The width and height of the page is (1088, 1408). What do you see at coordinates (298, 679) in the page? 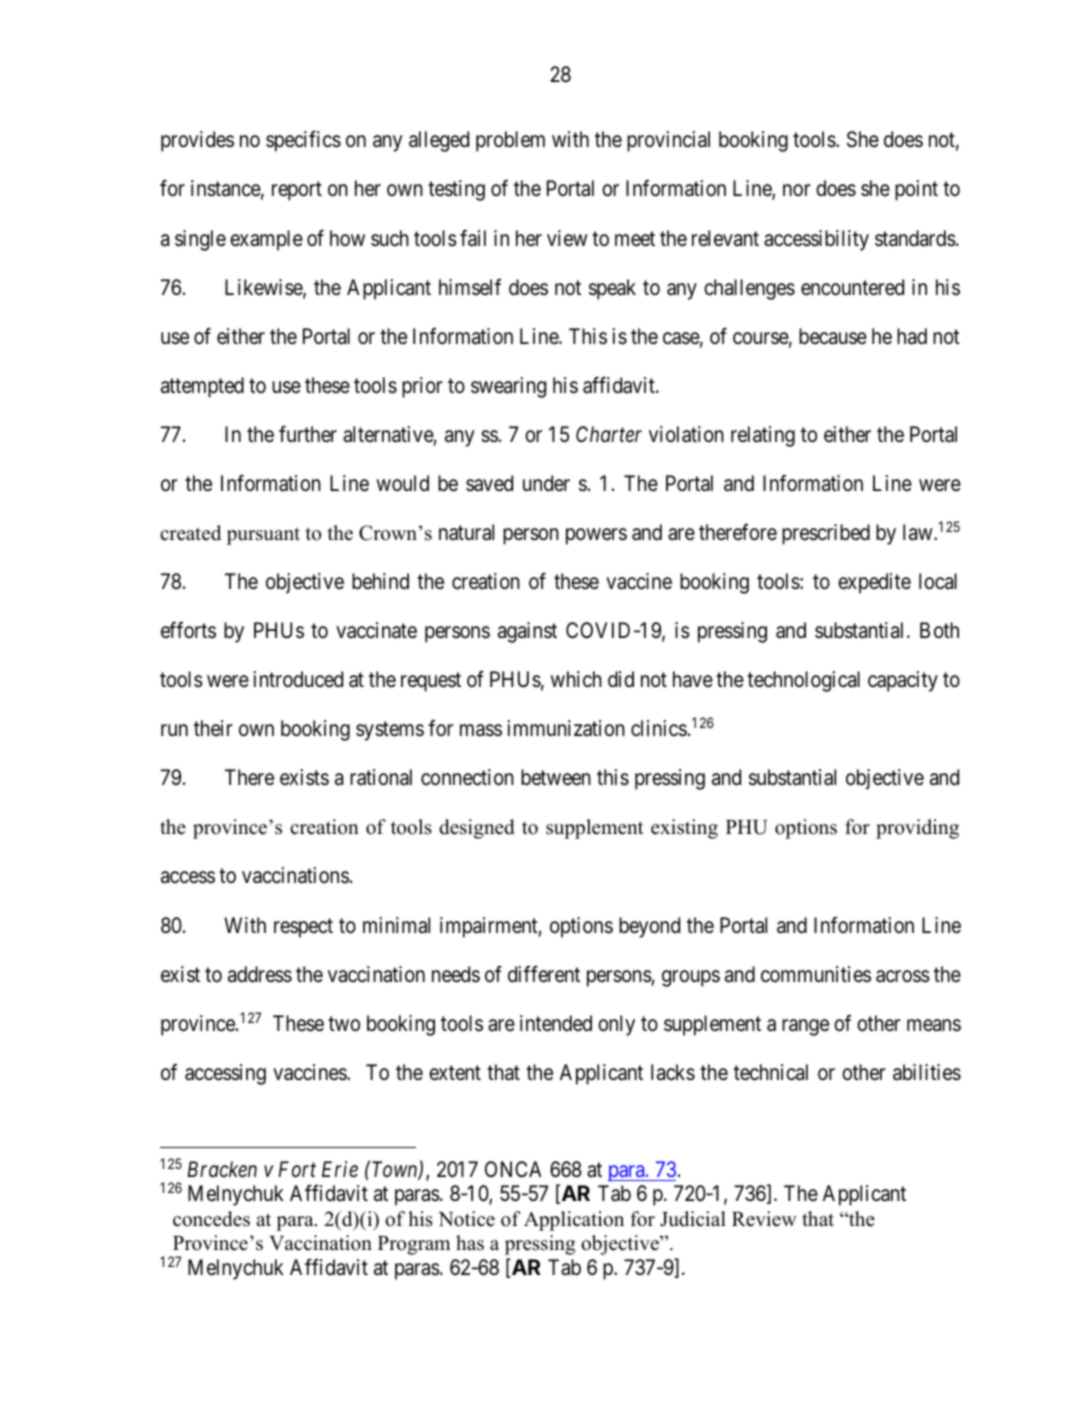
I see `introduced` at bounding box center [298, 679].
